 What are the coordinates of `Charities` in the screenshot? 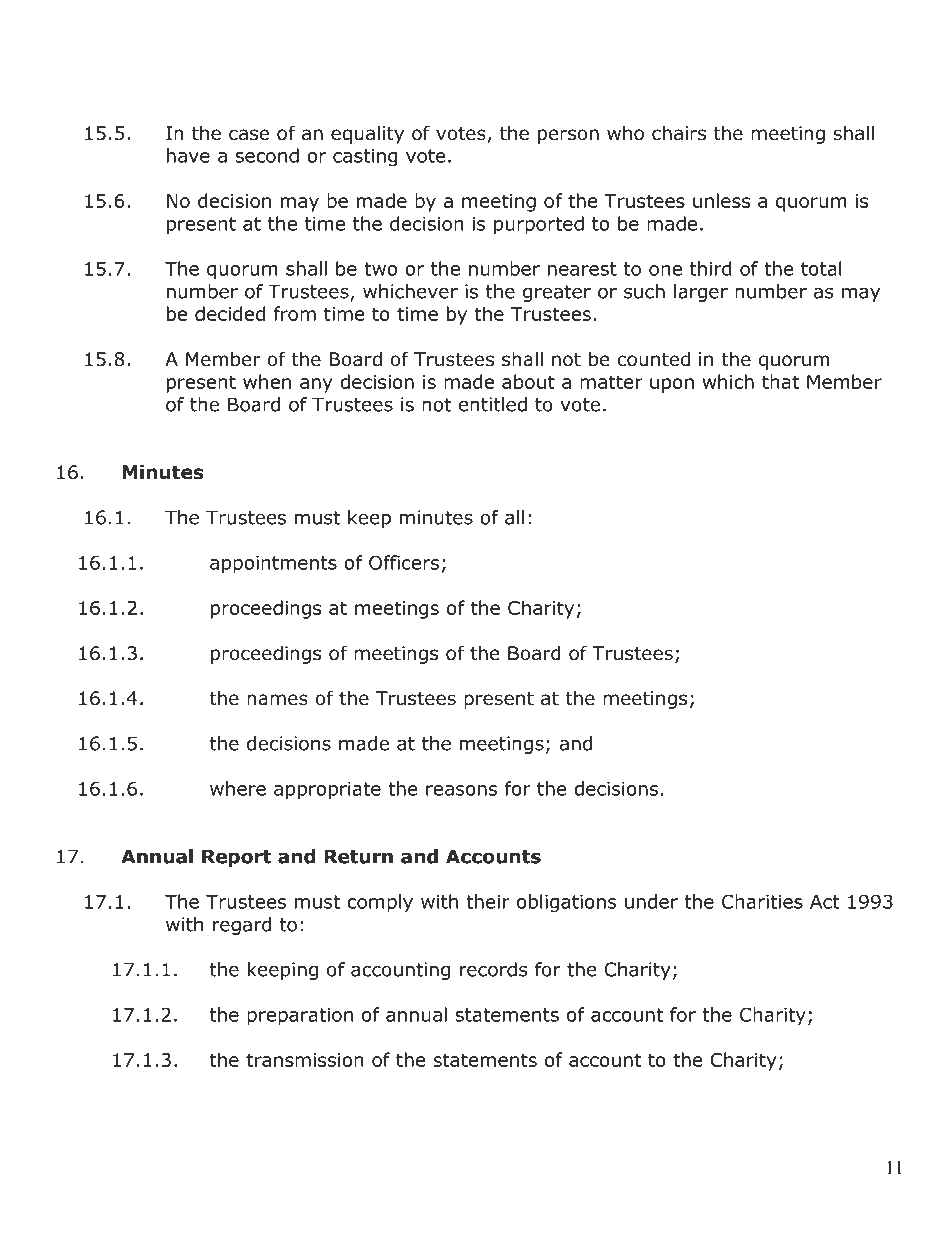 It's located at (762, 901).
